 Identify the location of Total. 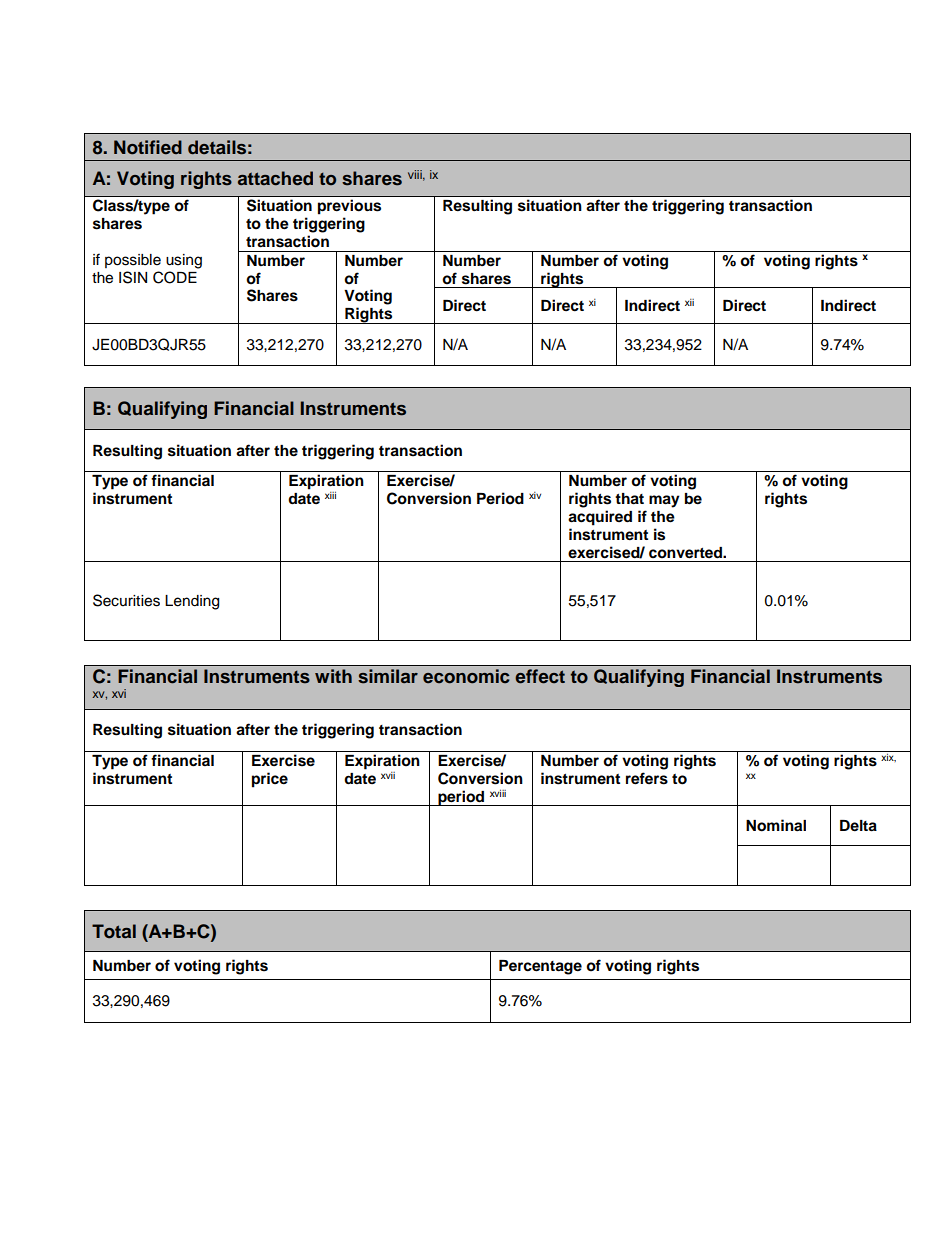
(114, 931).
